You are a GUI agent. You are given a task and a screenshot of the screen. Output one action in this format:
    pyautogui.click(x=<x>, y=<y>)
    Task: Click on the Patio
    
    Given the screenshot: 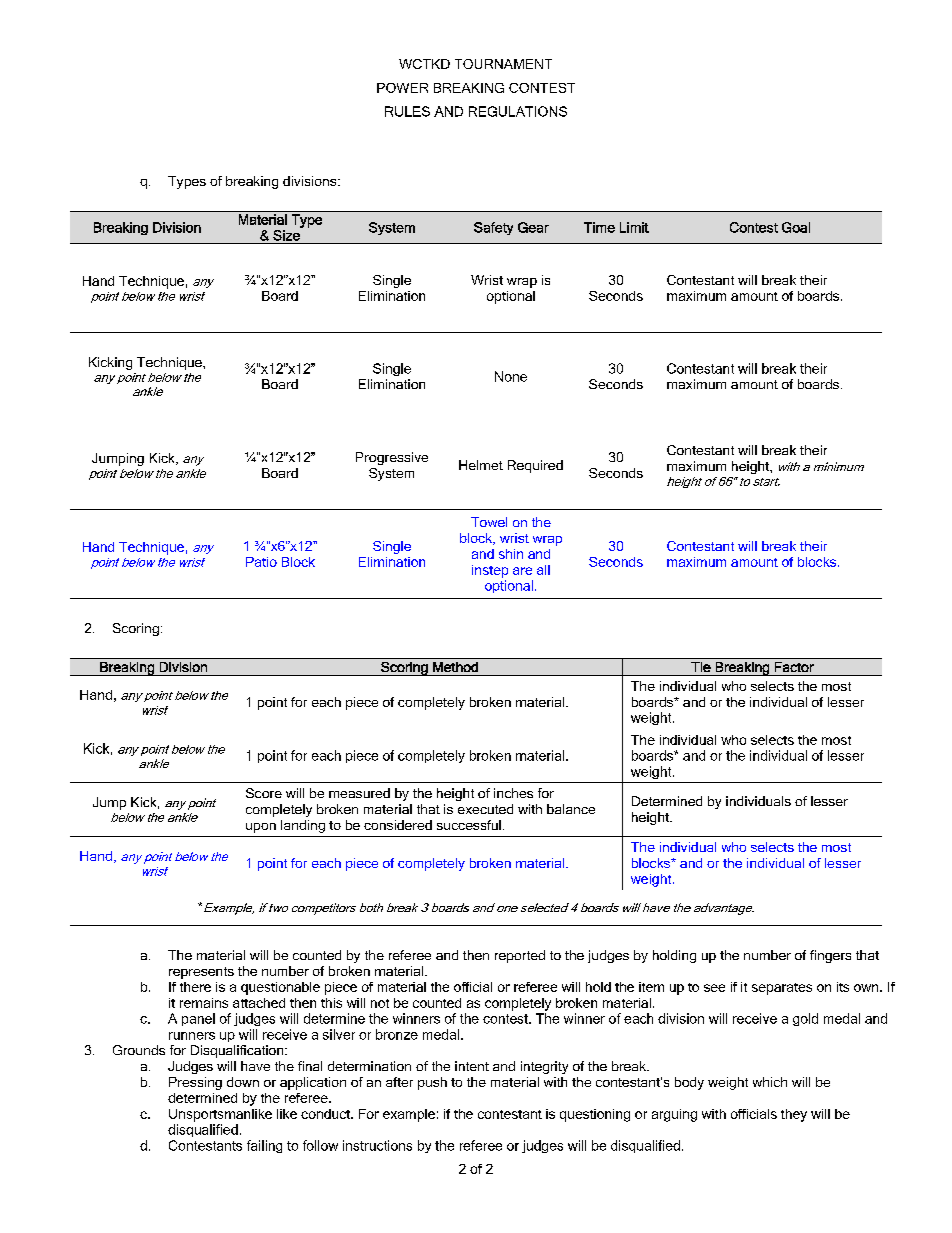 What is the action you would take?
    pyautogui.click(x=261, y=562)
